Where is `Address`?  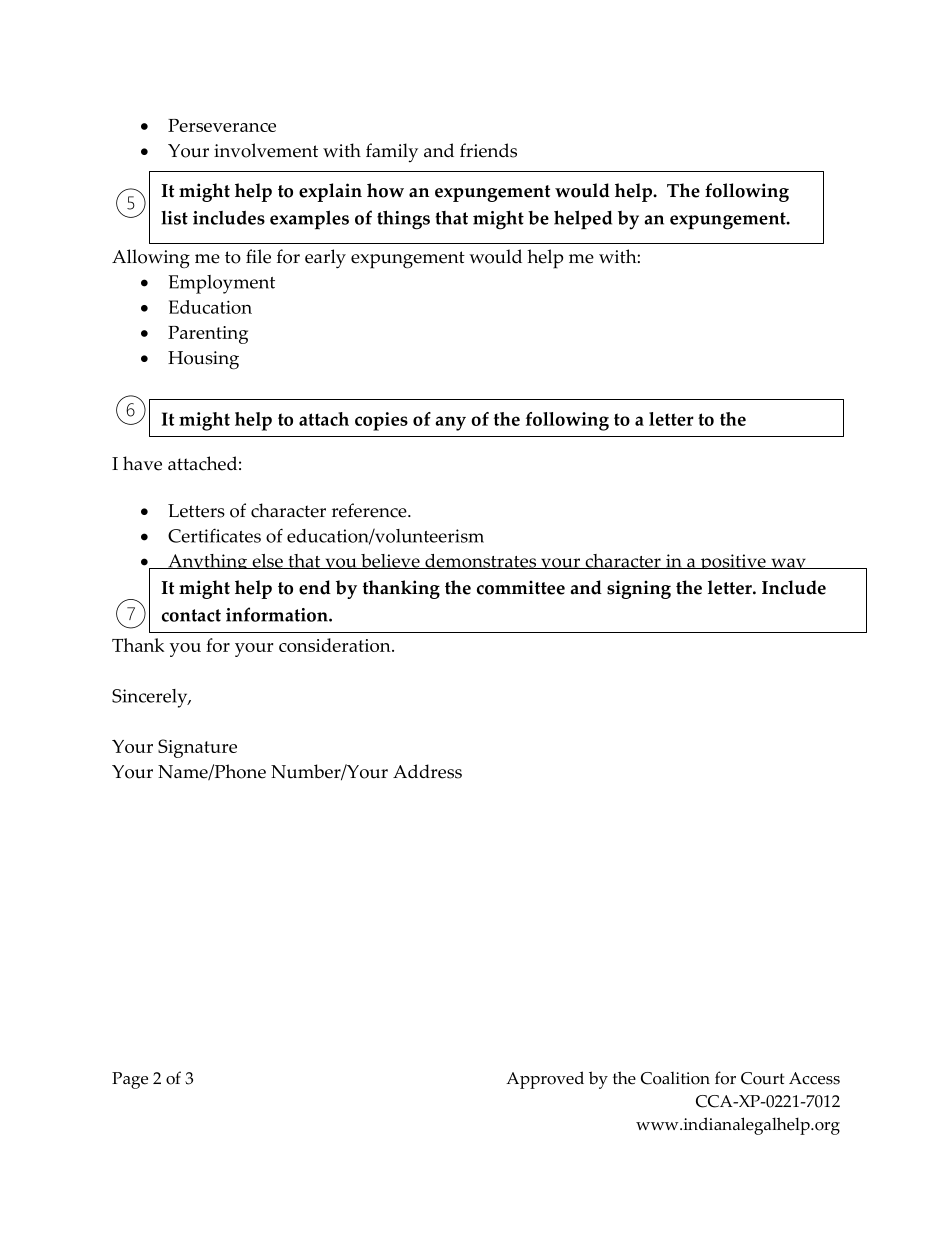 Address is located at coordinates (427, 771).
